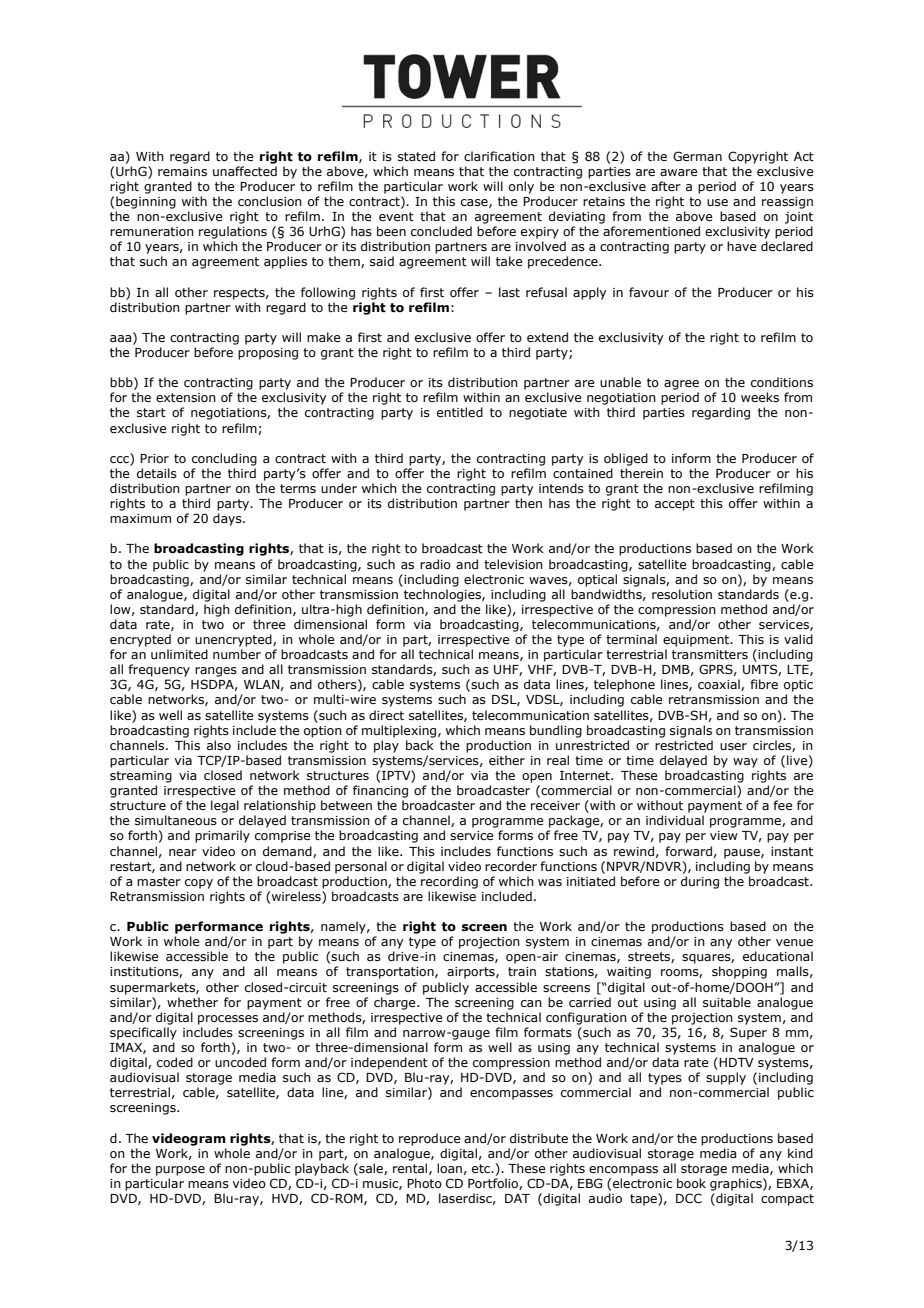  I want to click on remains, so click(182, 171).
